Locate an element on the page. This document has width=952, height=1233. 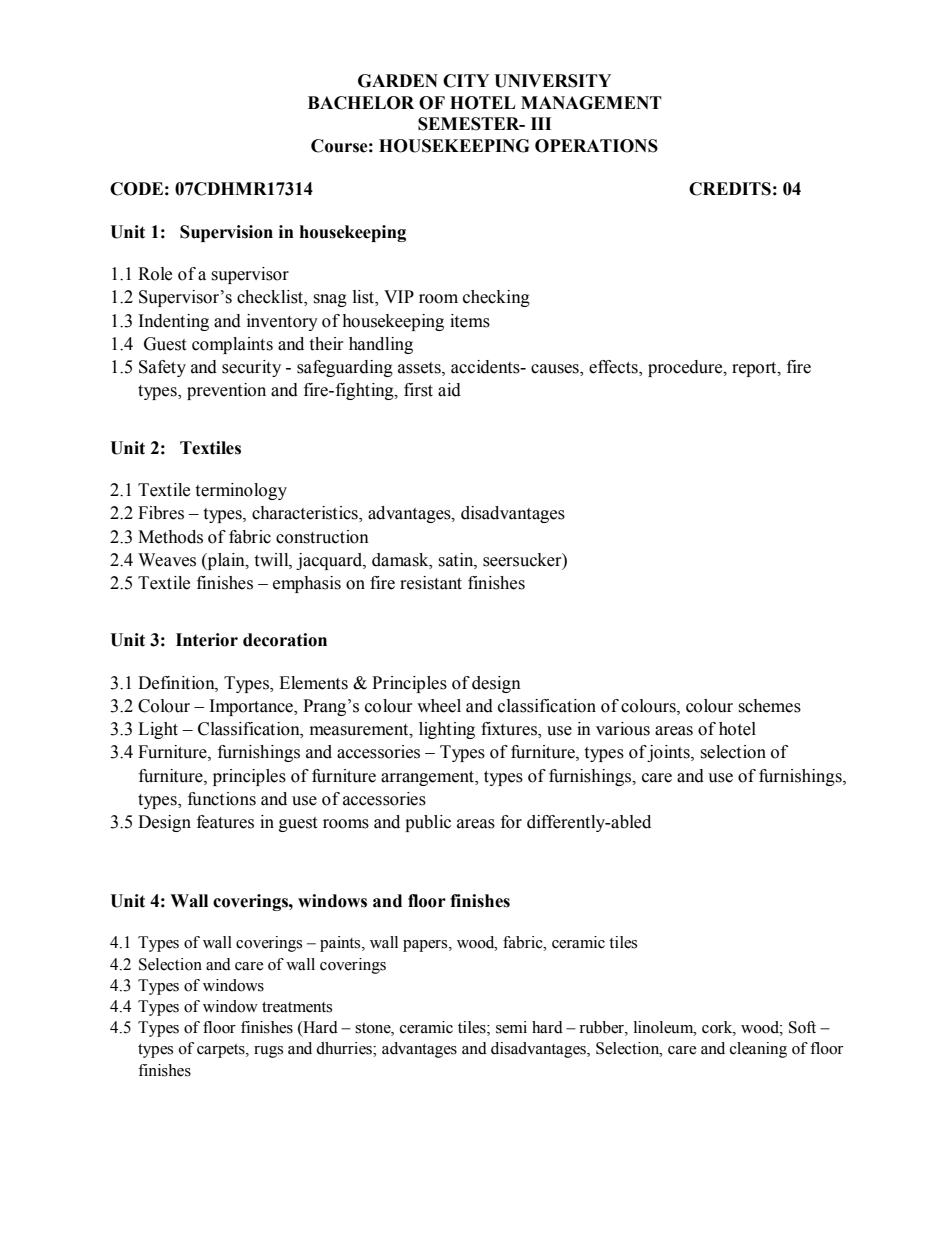
Weaves is located at coordinates (167, 560).
